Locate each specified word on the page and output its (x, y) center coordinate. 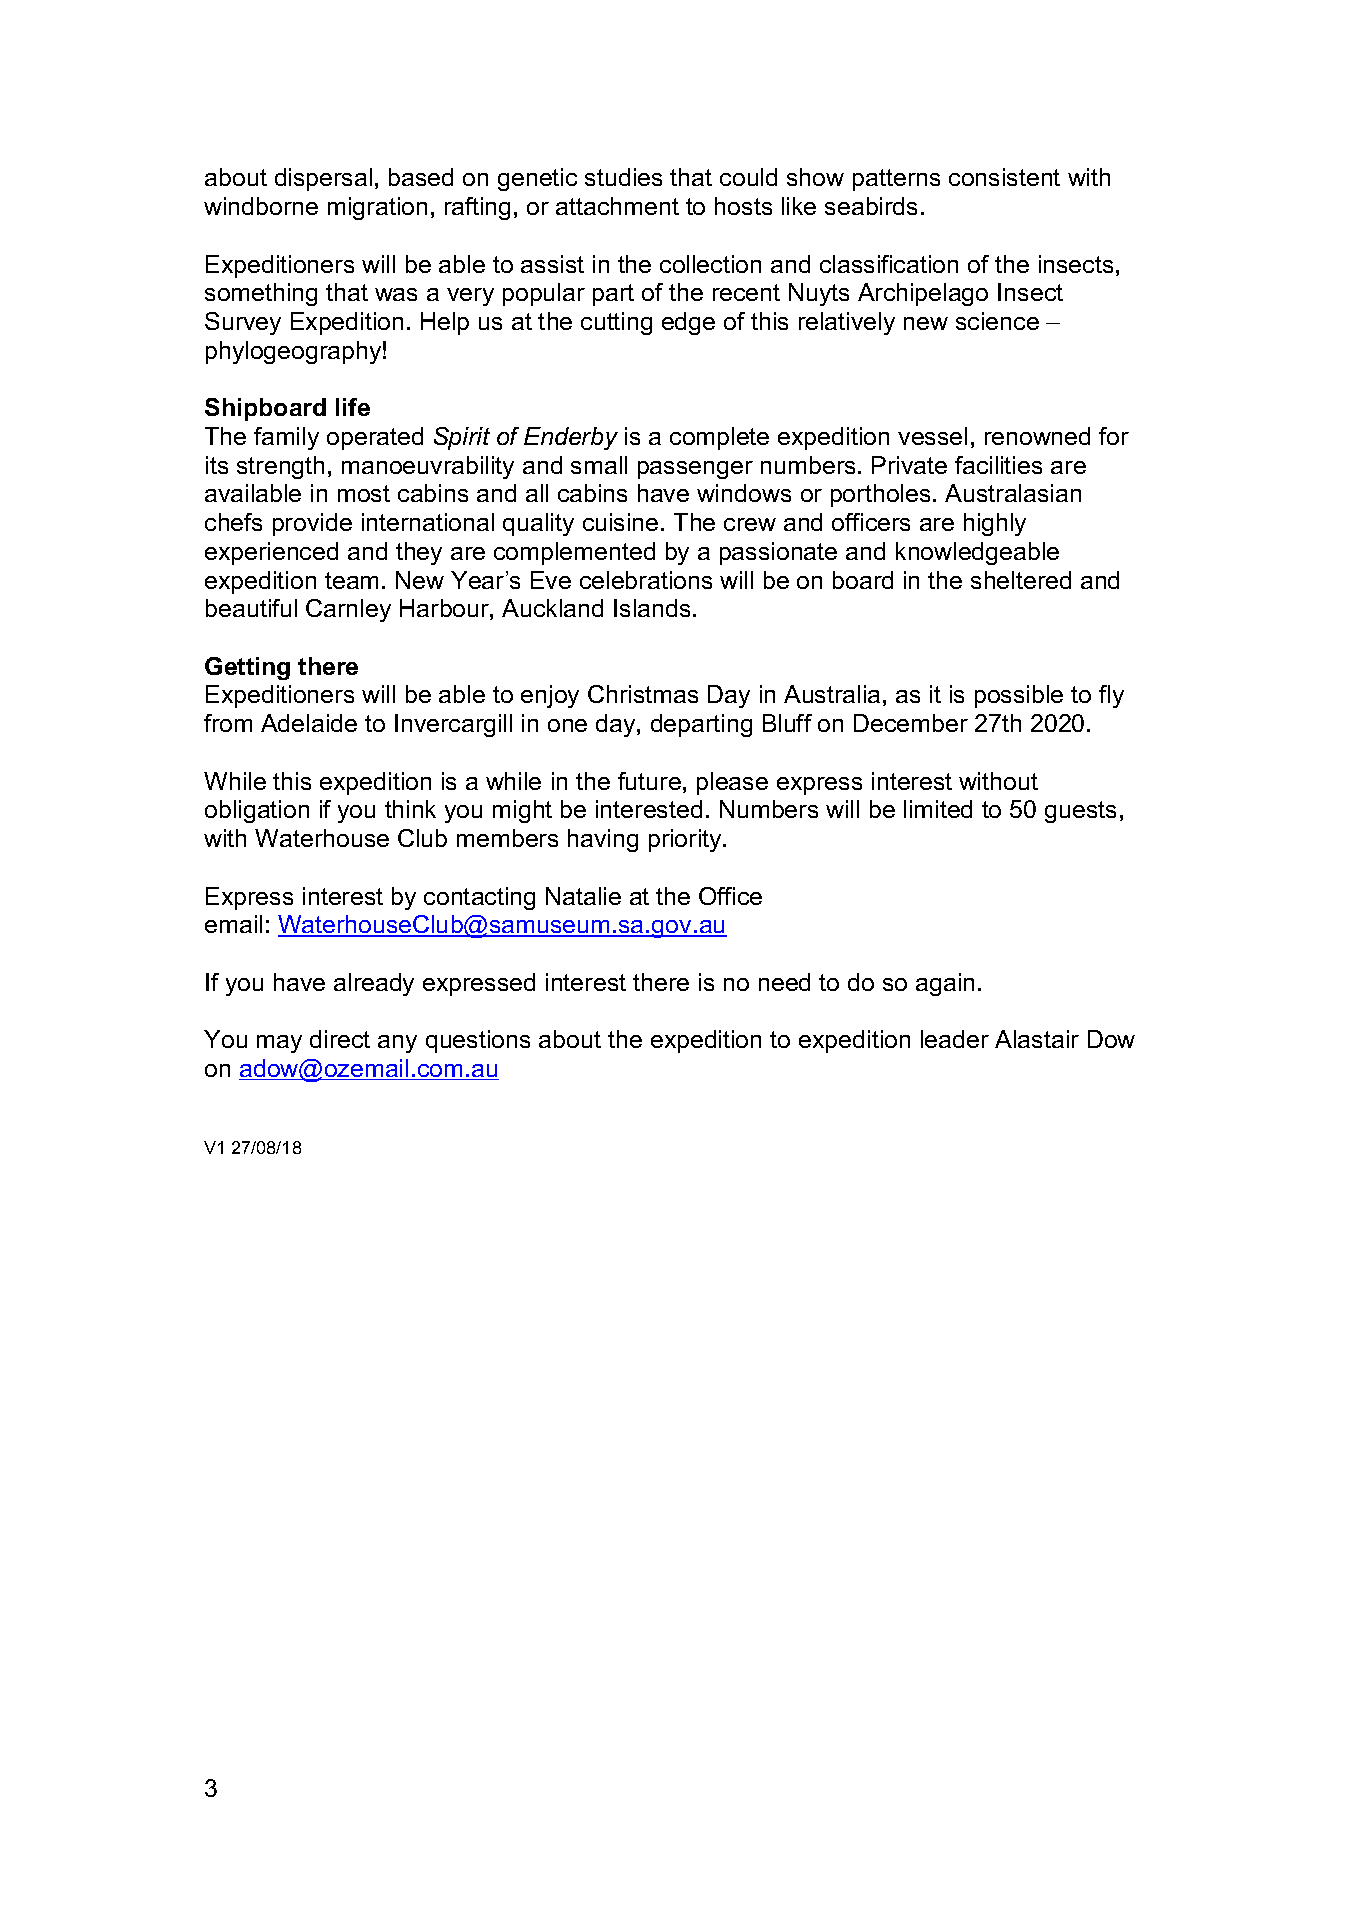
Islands (652, 608)
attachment (617, 206)
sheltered (1021, 580)
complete (719, 438)
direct (340, 1039)
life (353, 407)
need (784, 982)
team (351, 580)
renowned (1037, 436)
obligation (257, 811)
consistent (1004, 177)
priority (686, 840)
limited (938, 809)
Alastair (1037, 1039)
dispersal (323, 179)
